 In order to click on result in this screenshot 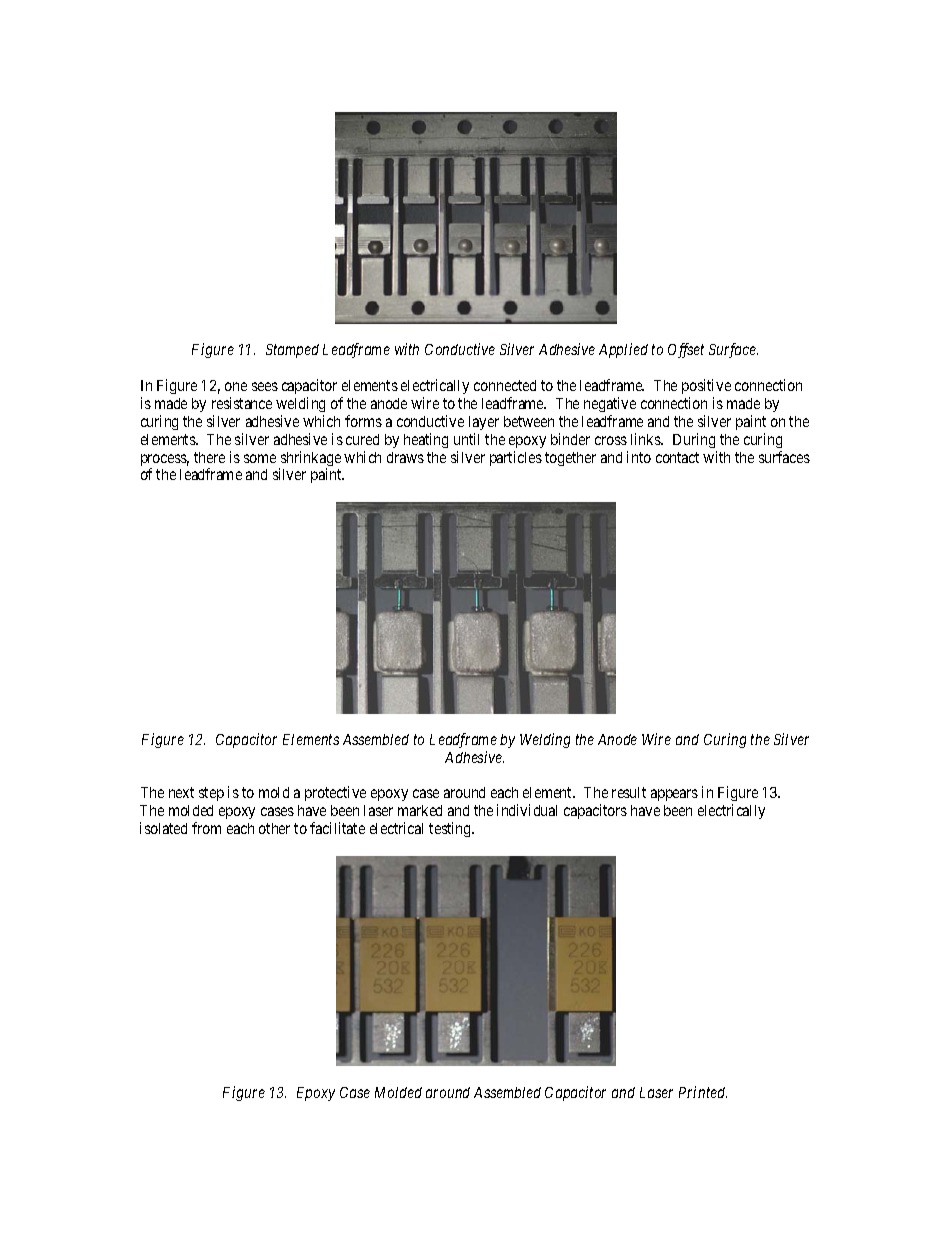, I will do `click(629, 792)`.
